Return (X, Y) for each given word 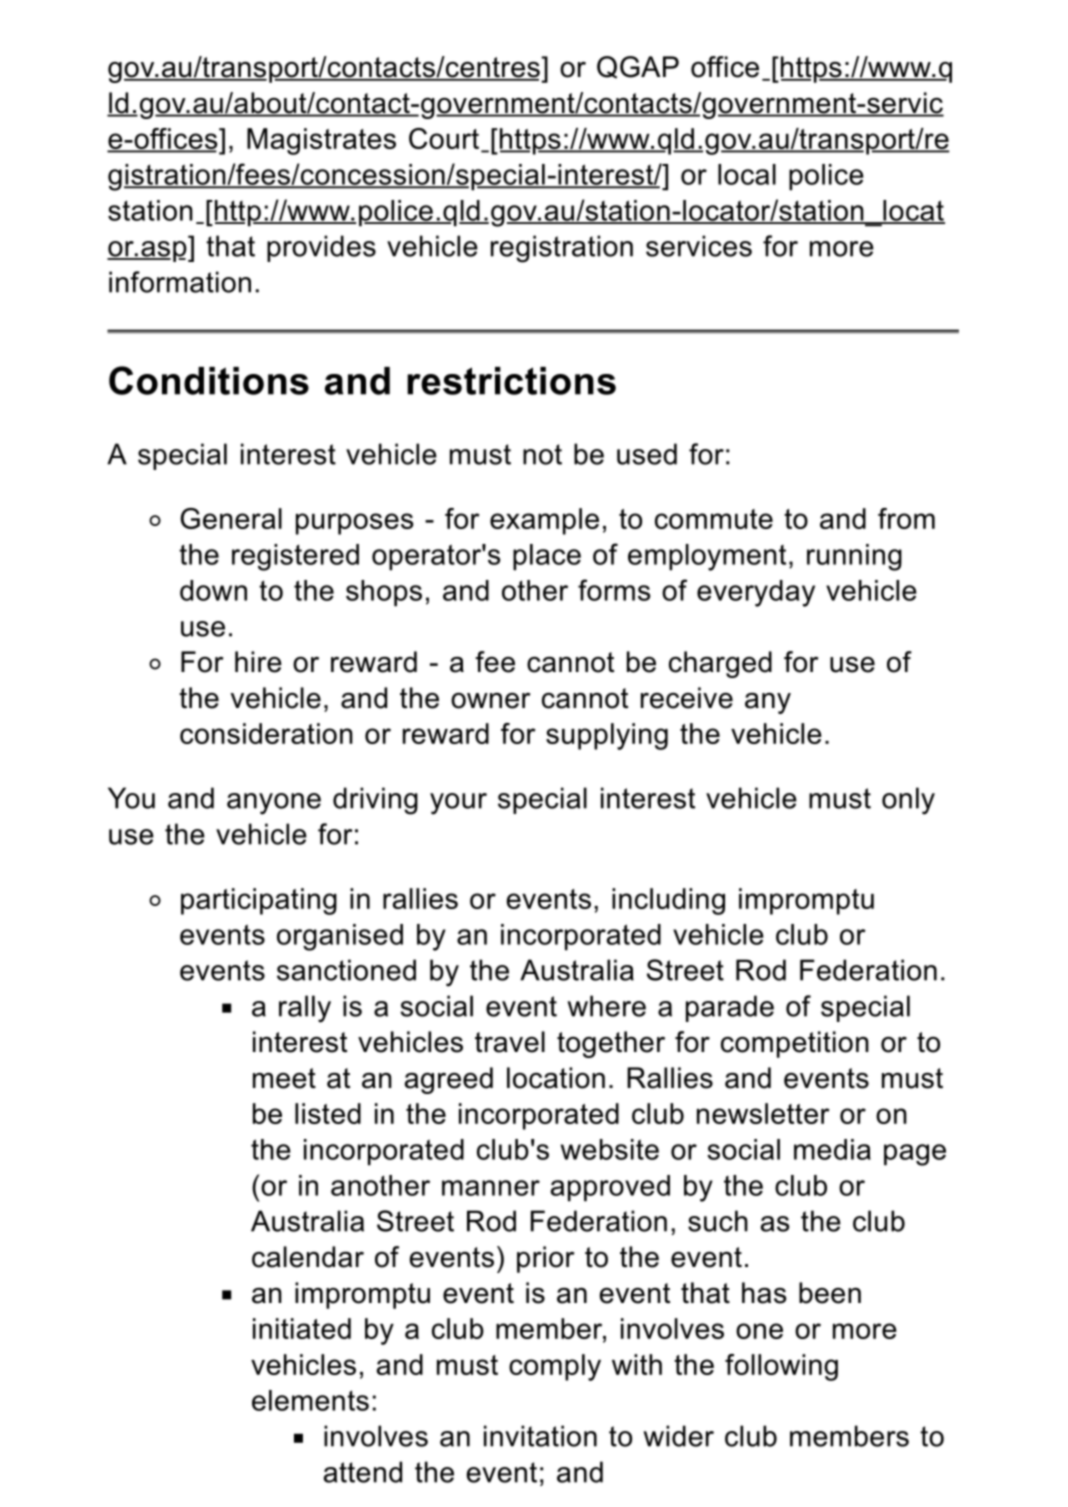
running (854, 557)
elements (310, 1400)
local (747, 174)
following (781, 1367)
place (547, 557)
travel (510, 1042)
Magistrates (321, 141)
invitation (540, 1436)
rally (305, 1009)
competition (795, 1044)
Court (445, 140)
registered (295, 557)
